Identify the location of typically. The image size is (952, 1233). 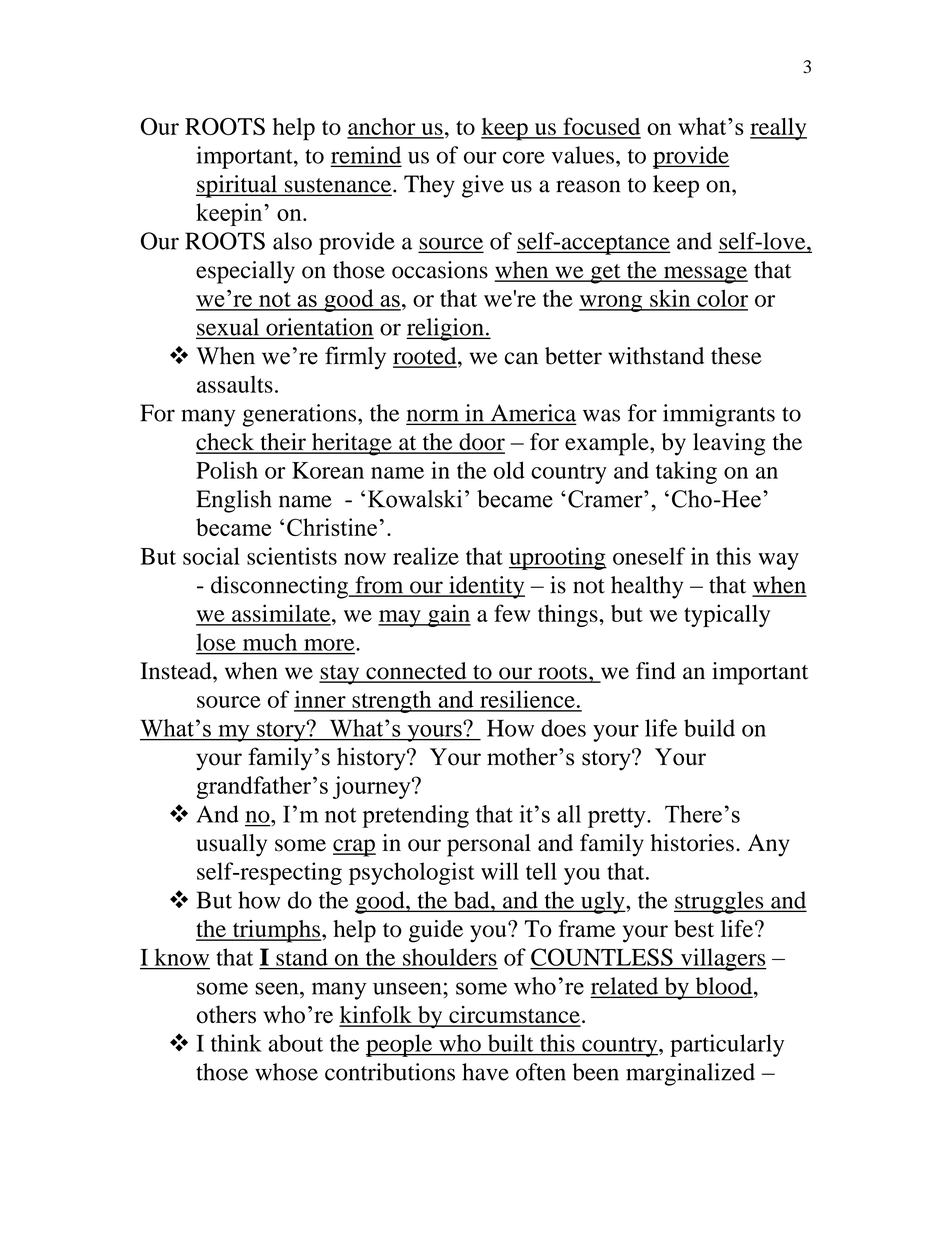
(727, 615).
